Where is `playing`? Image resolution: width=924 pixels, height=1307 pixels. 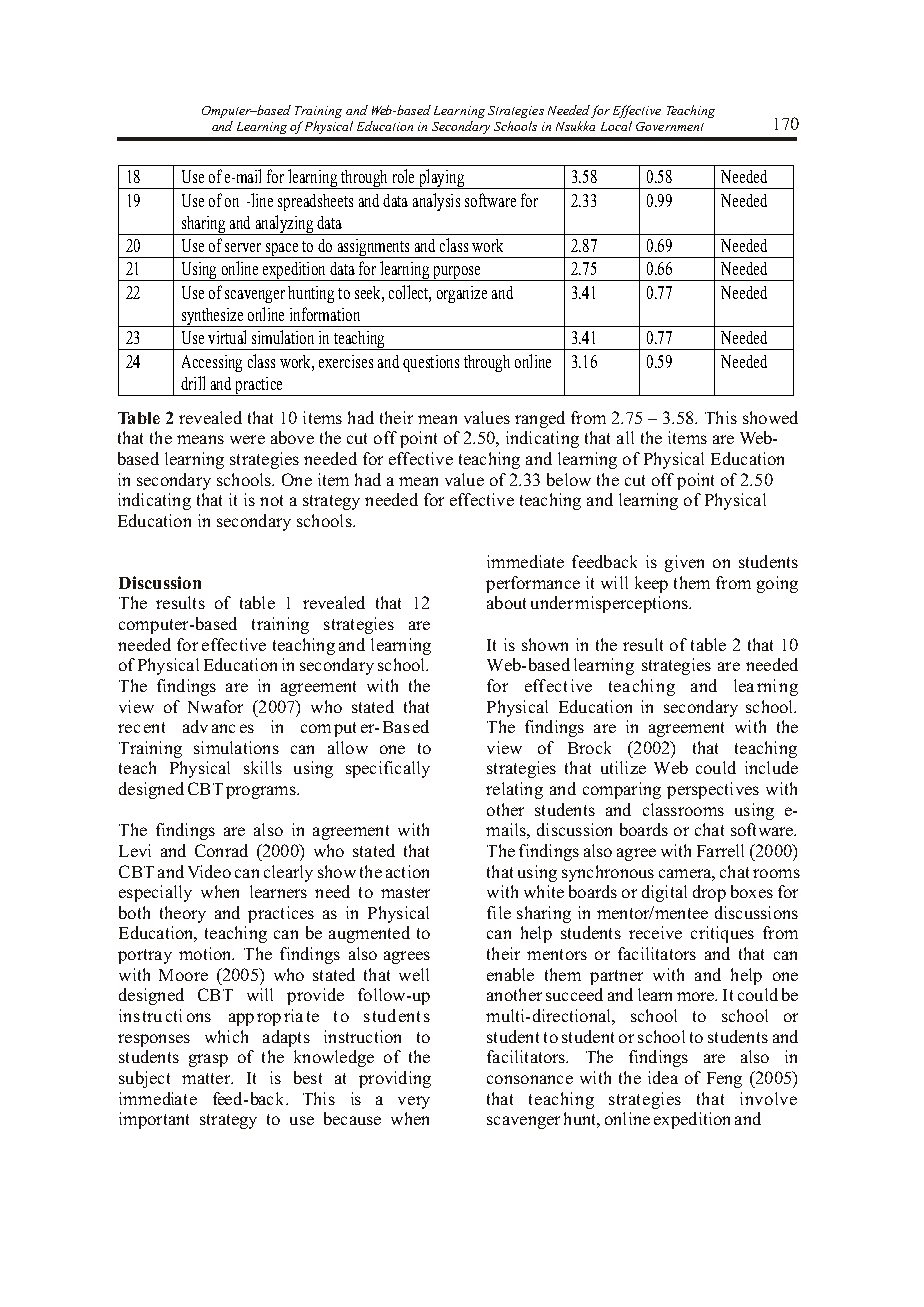 playing is located at coordinates (441, 179).
